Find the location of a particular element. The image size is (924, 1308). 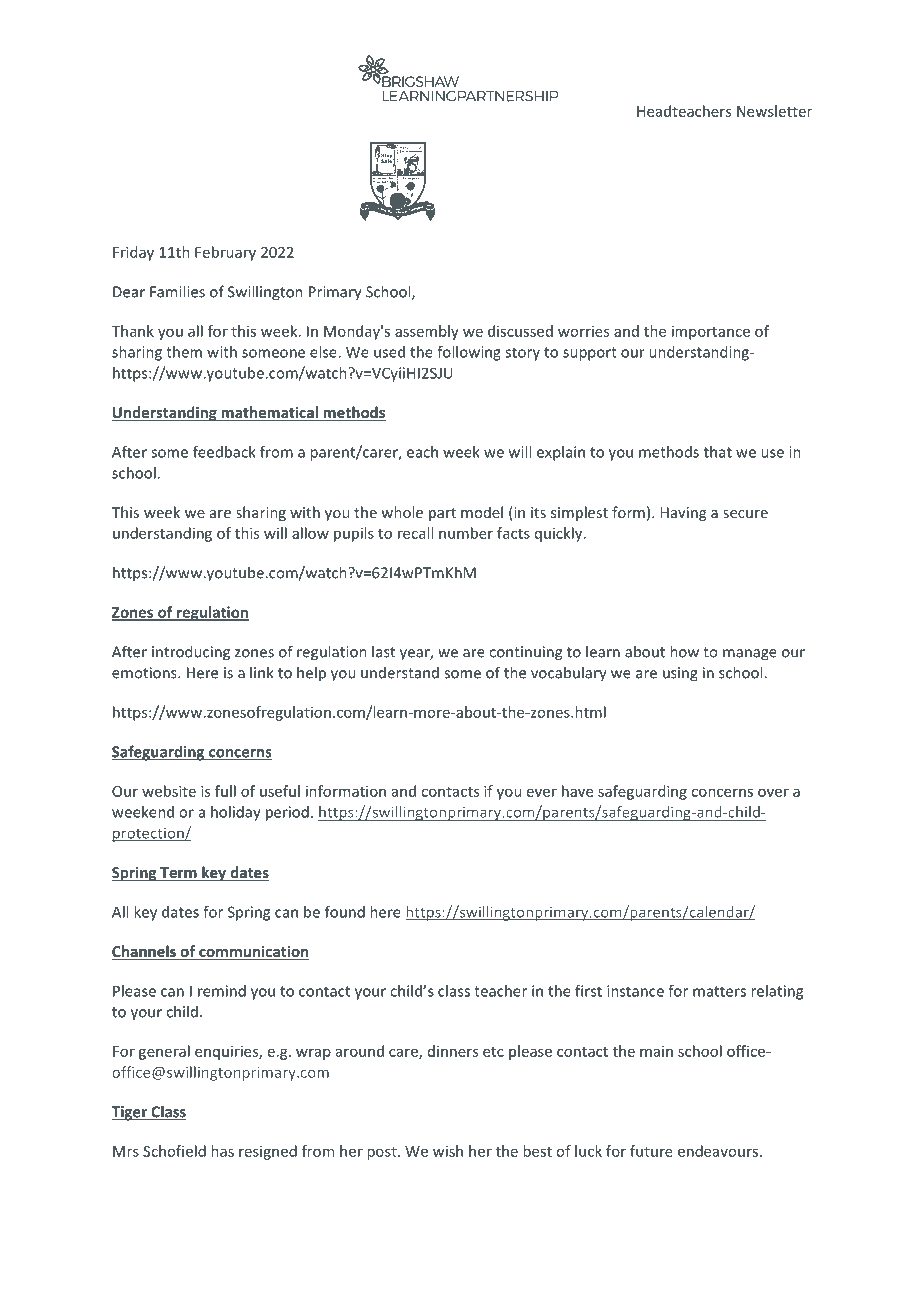

how is located at coordinates (684, 651).
